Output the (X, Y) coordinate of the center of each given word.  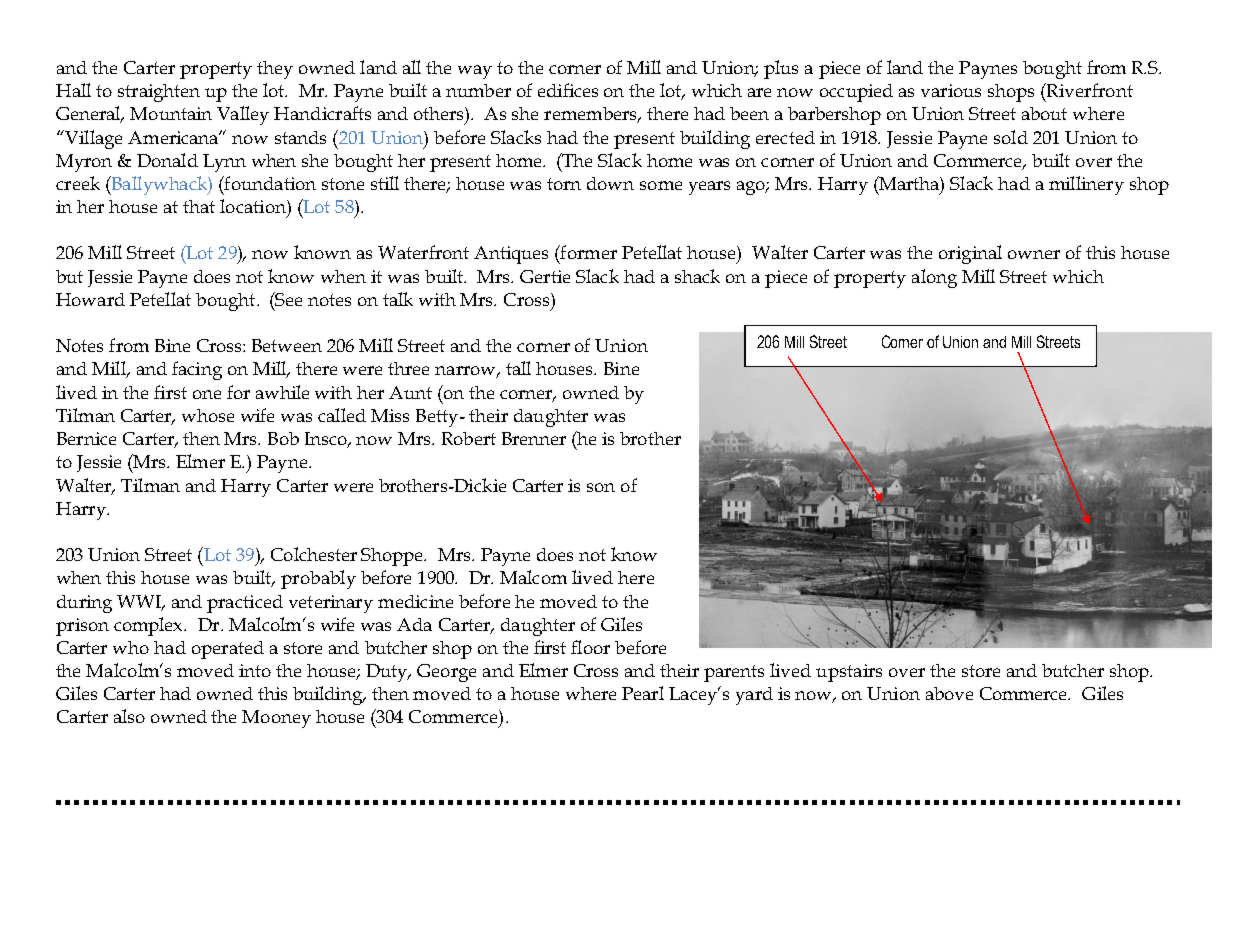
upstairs (849, 673)
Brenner (534, 438)
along (934, 278)
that (199, 206)
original (970, 254)
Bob (283, 438)
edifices (568, 90)
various (951, 90)
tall (518, 368)
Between (287, 345)
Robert (469, 438)
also (129, 716)
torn (564, 184)
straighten (159, 93)
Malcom (533, 577)
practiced (245, 604)
